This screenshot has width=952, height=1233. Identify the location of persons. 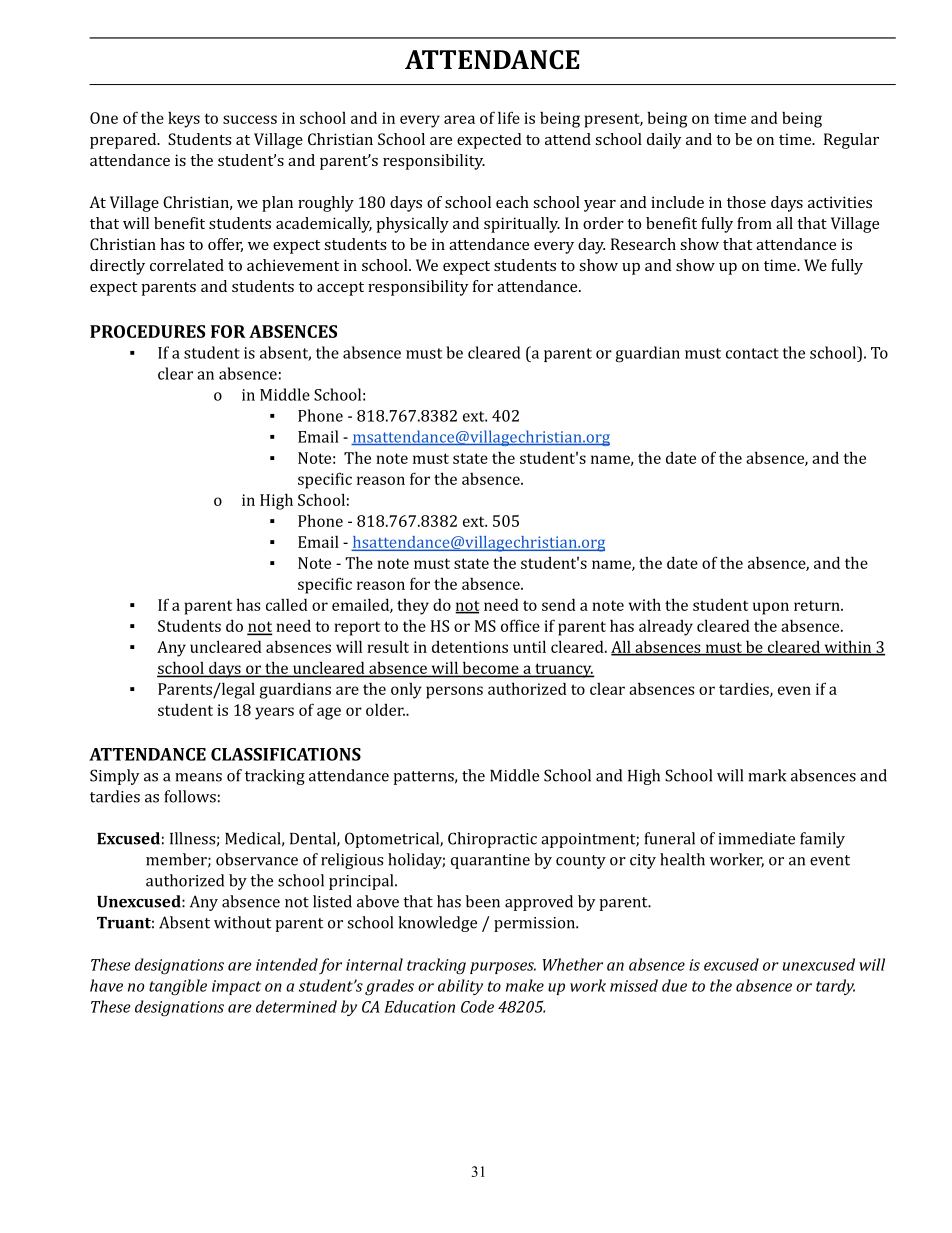
(454, 692).
